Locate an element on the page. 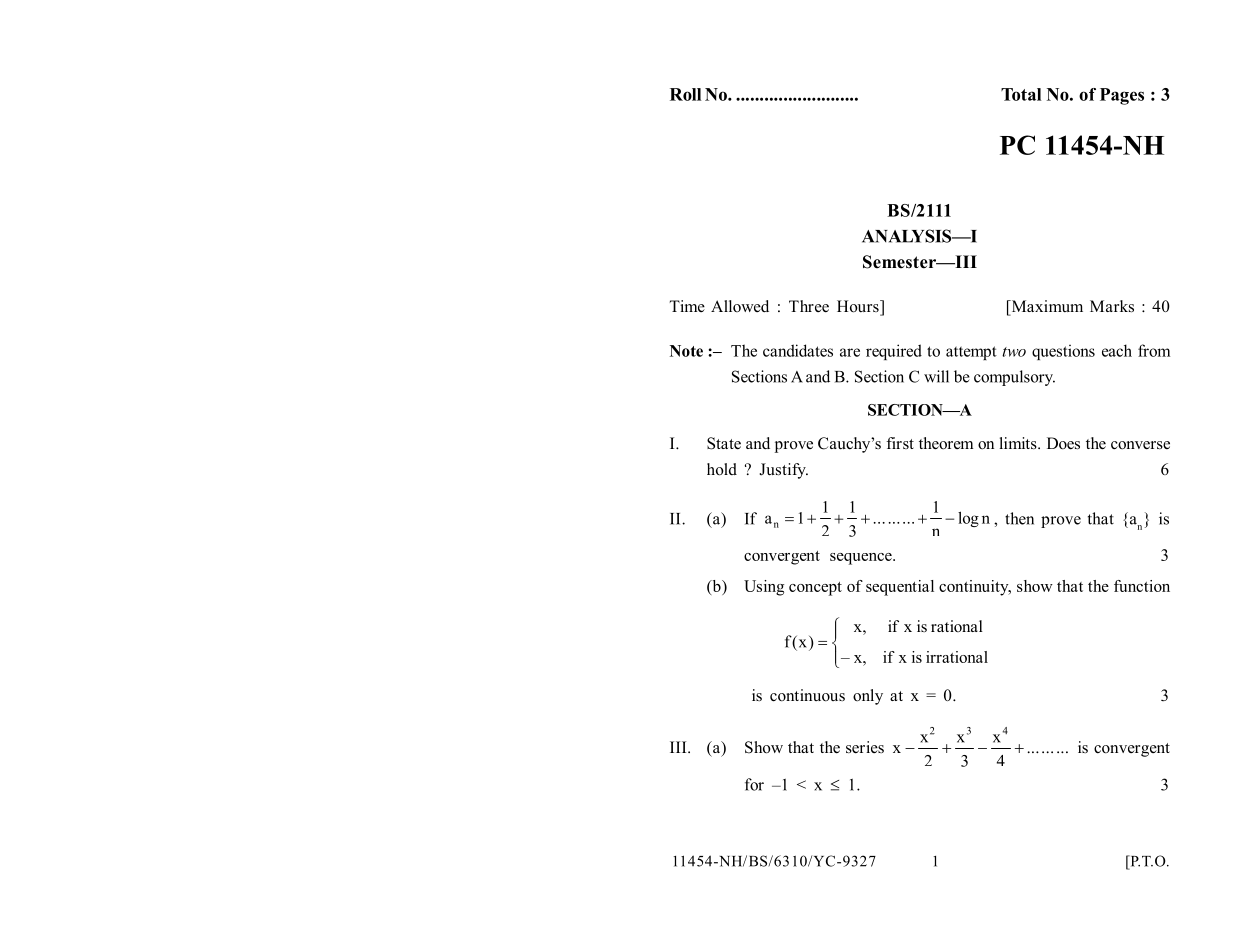  function is located at coordinates (1142, 586).
